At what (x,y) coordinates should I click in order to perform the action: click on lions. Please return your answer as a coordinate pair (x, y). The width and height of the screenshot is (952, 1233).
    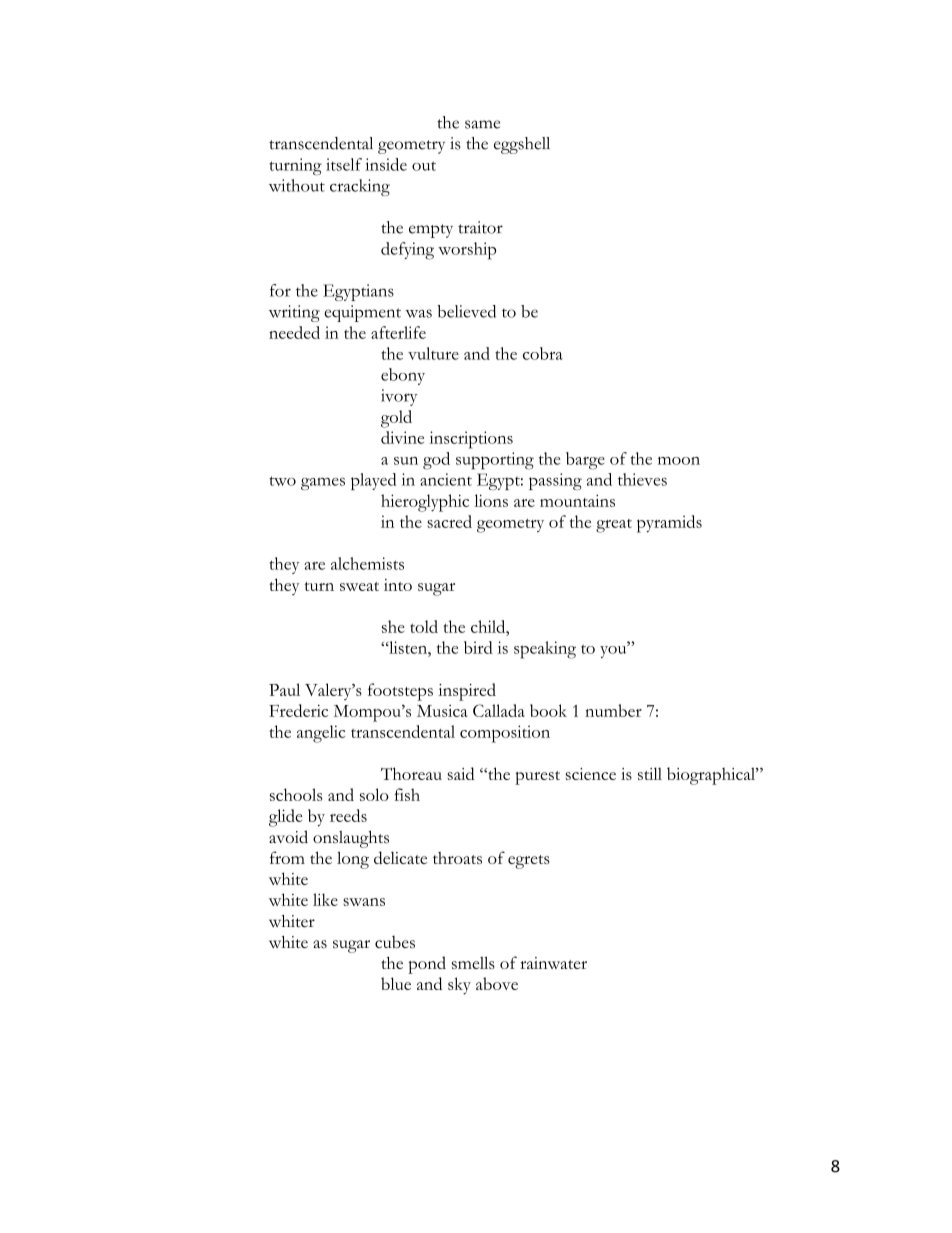
    Looking at the image, I should click on (491, 500).
